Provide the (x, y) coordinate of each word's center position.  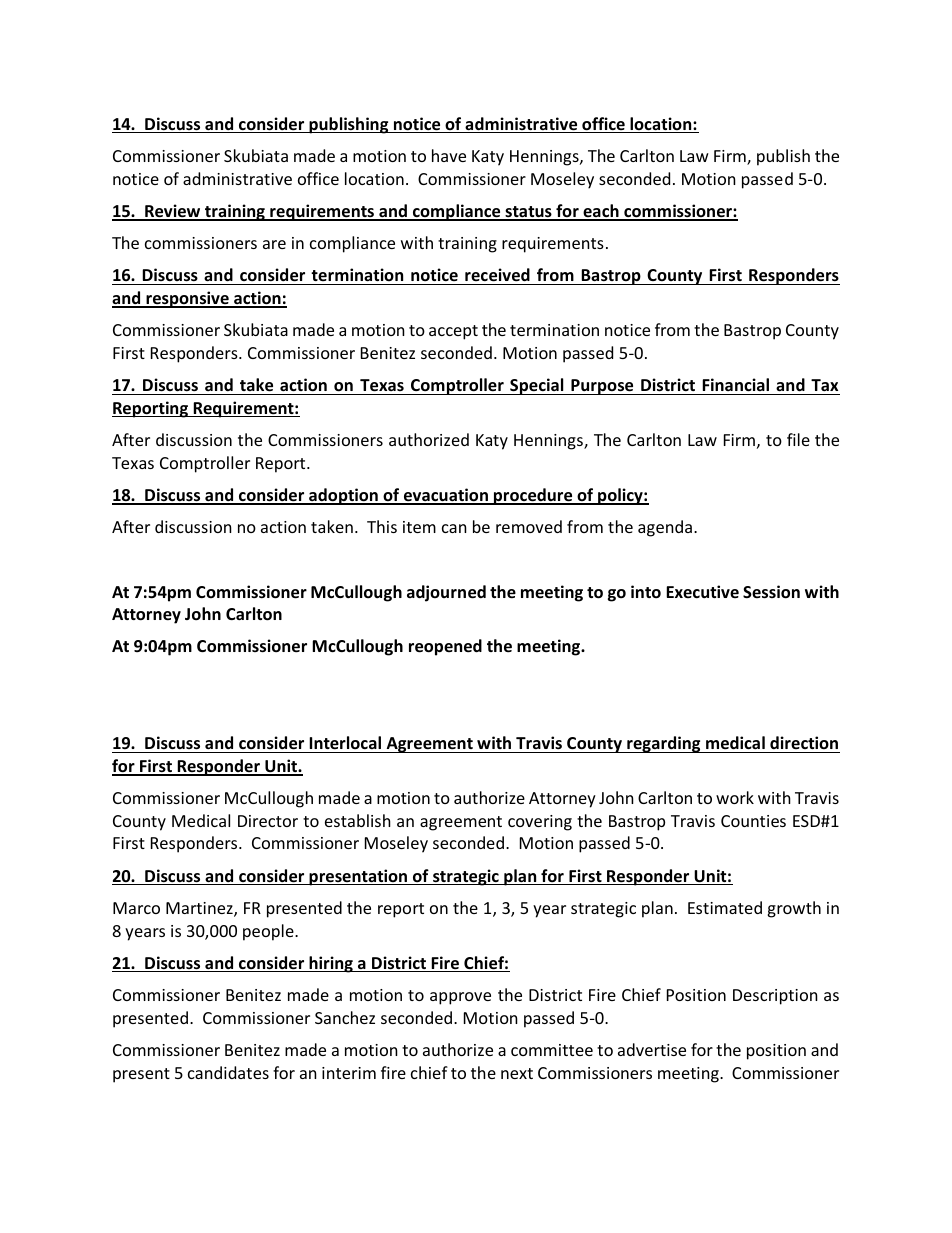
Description (775, 997)
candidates (228, 1072)
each (601, 212)
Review (173, 212)
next (517, 1073)
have (449, 155)
